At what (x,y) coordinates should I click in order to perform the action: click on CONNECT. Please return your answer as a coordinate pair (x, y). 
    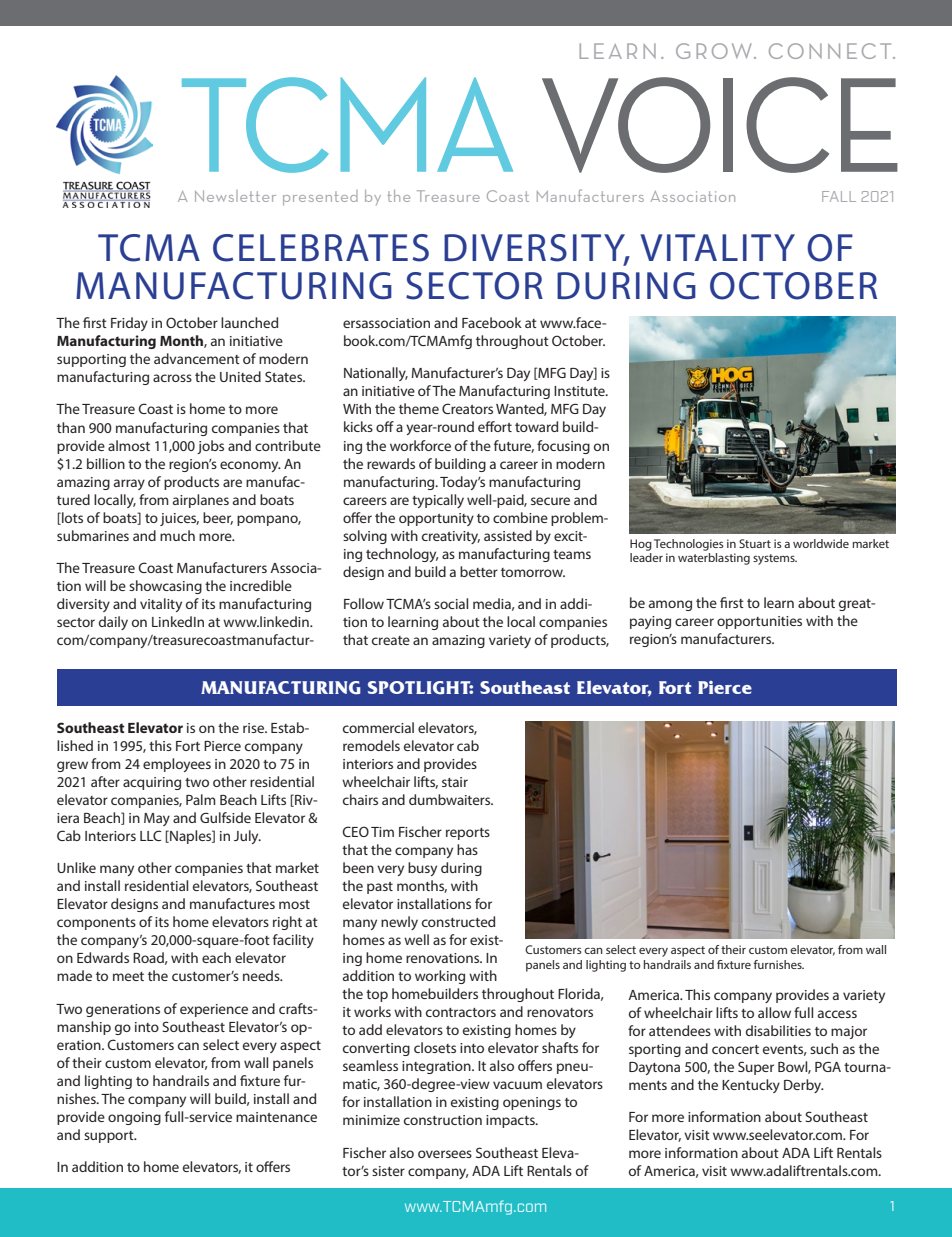
    Looking at the image, I should click on (831, 51).
